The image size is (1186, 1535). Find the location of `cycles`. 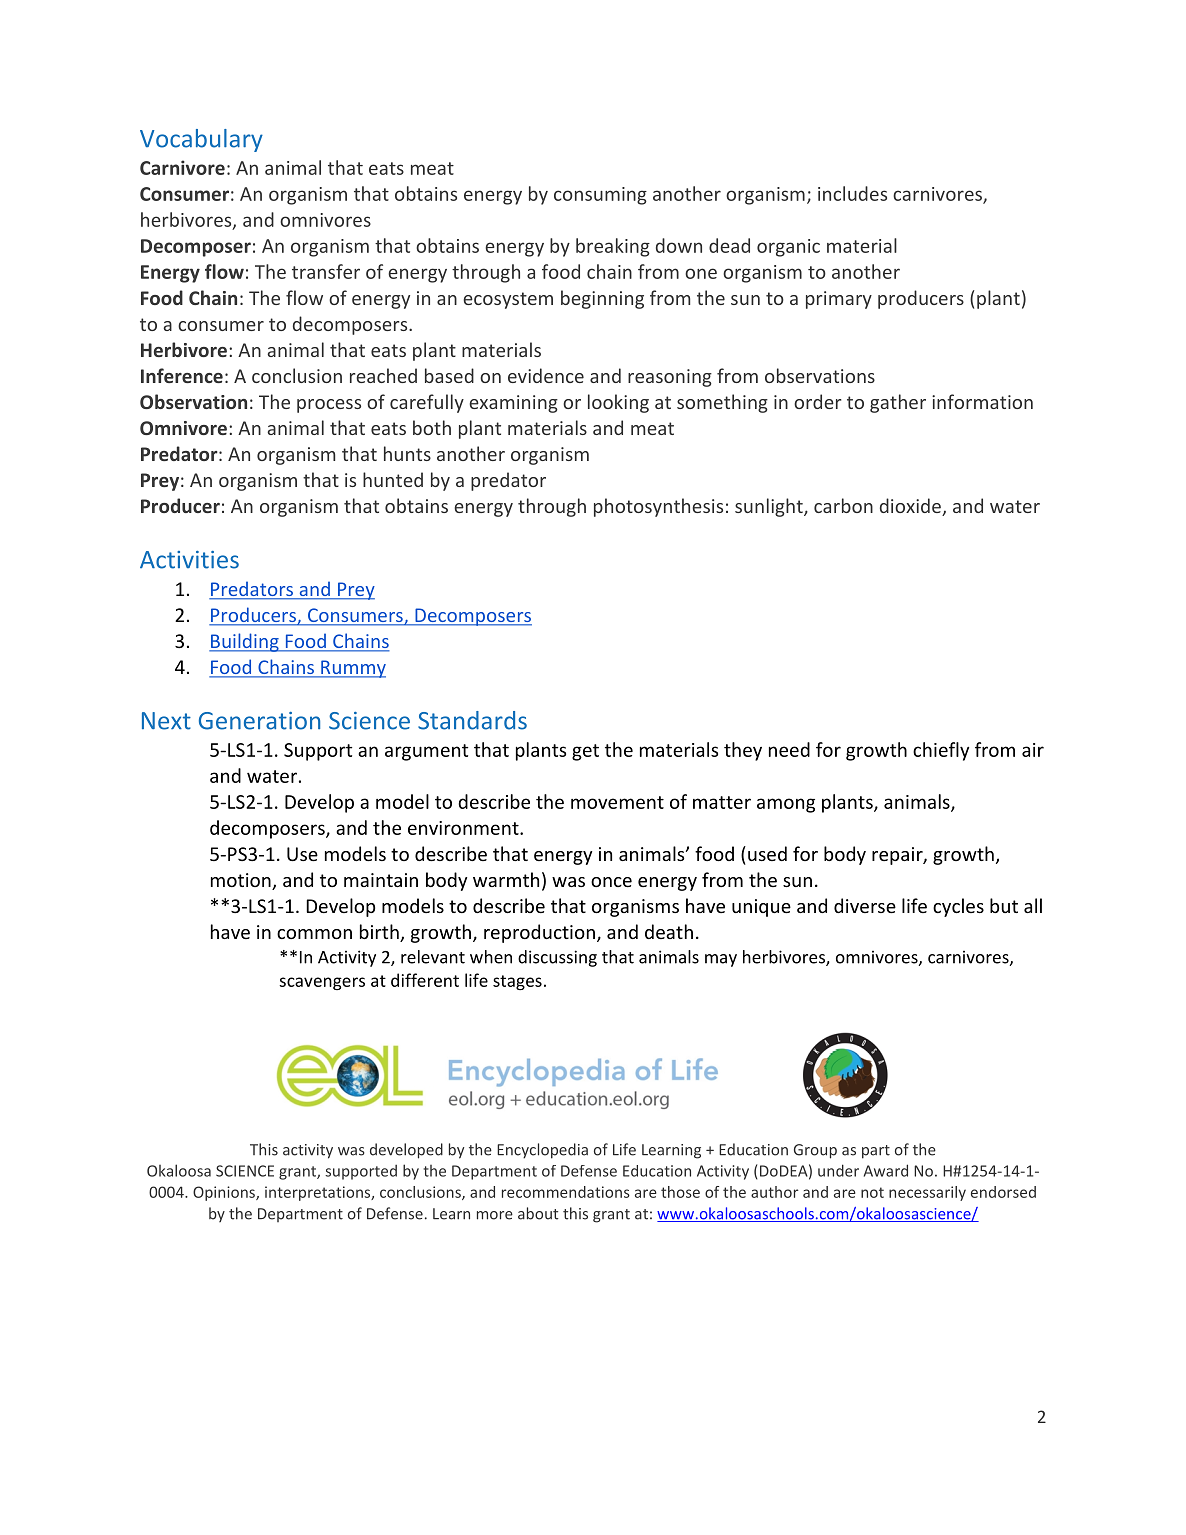

cycles is located at coordinates (958, 907).
